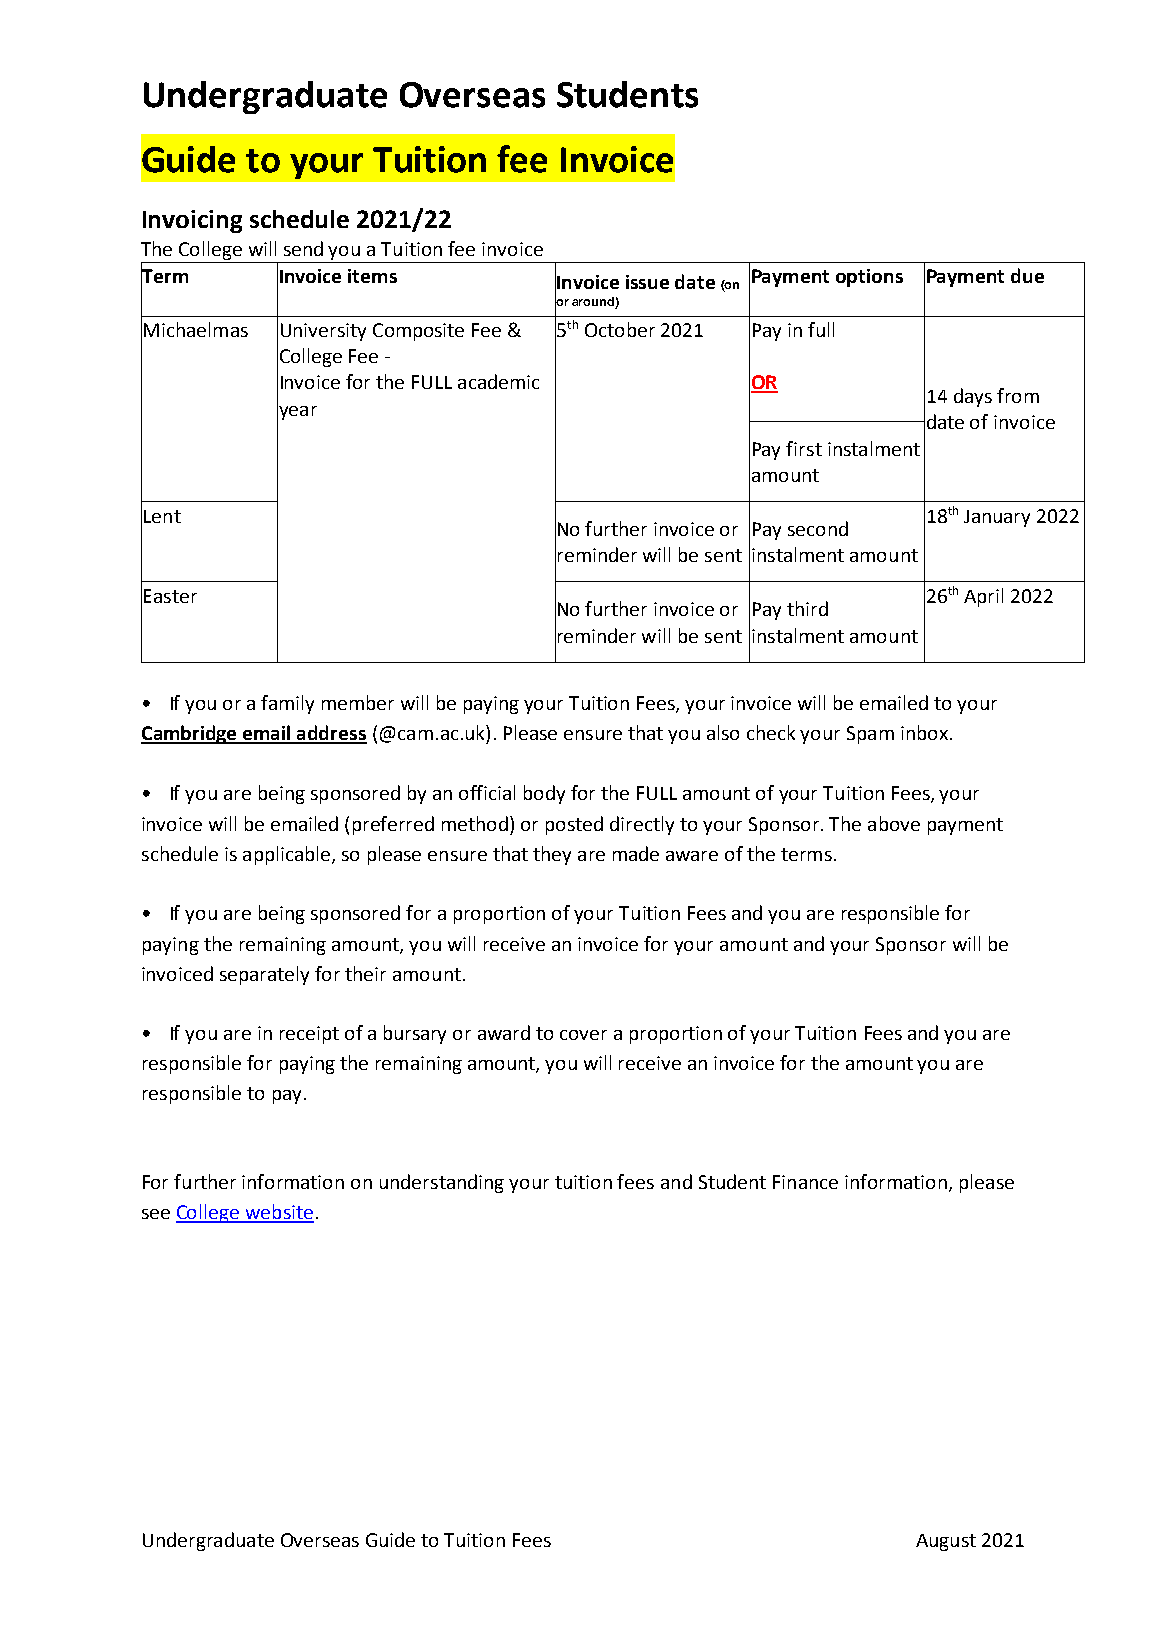 Image resolution: width=1166 pixels, height=1648 pixels. I want to click on receipt, so click(309, 1035).
